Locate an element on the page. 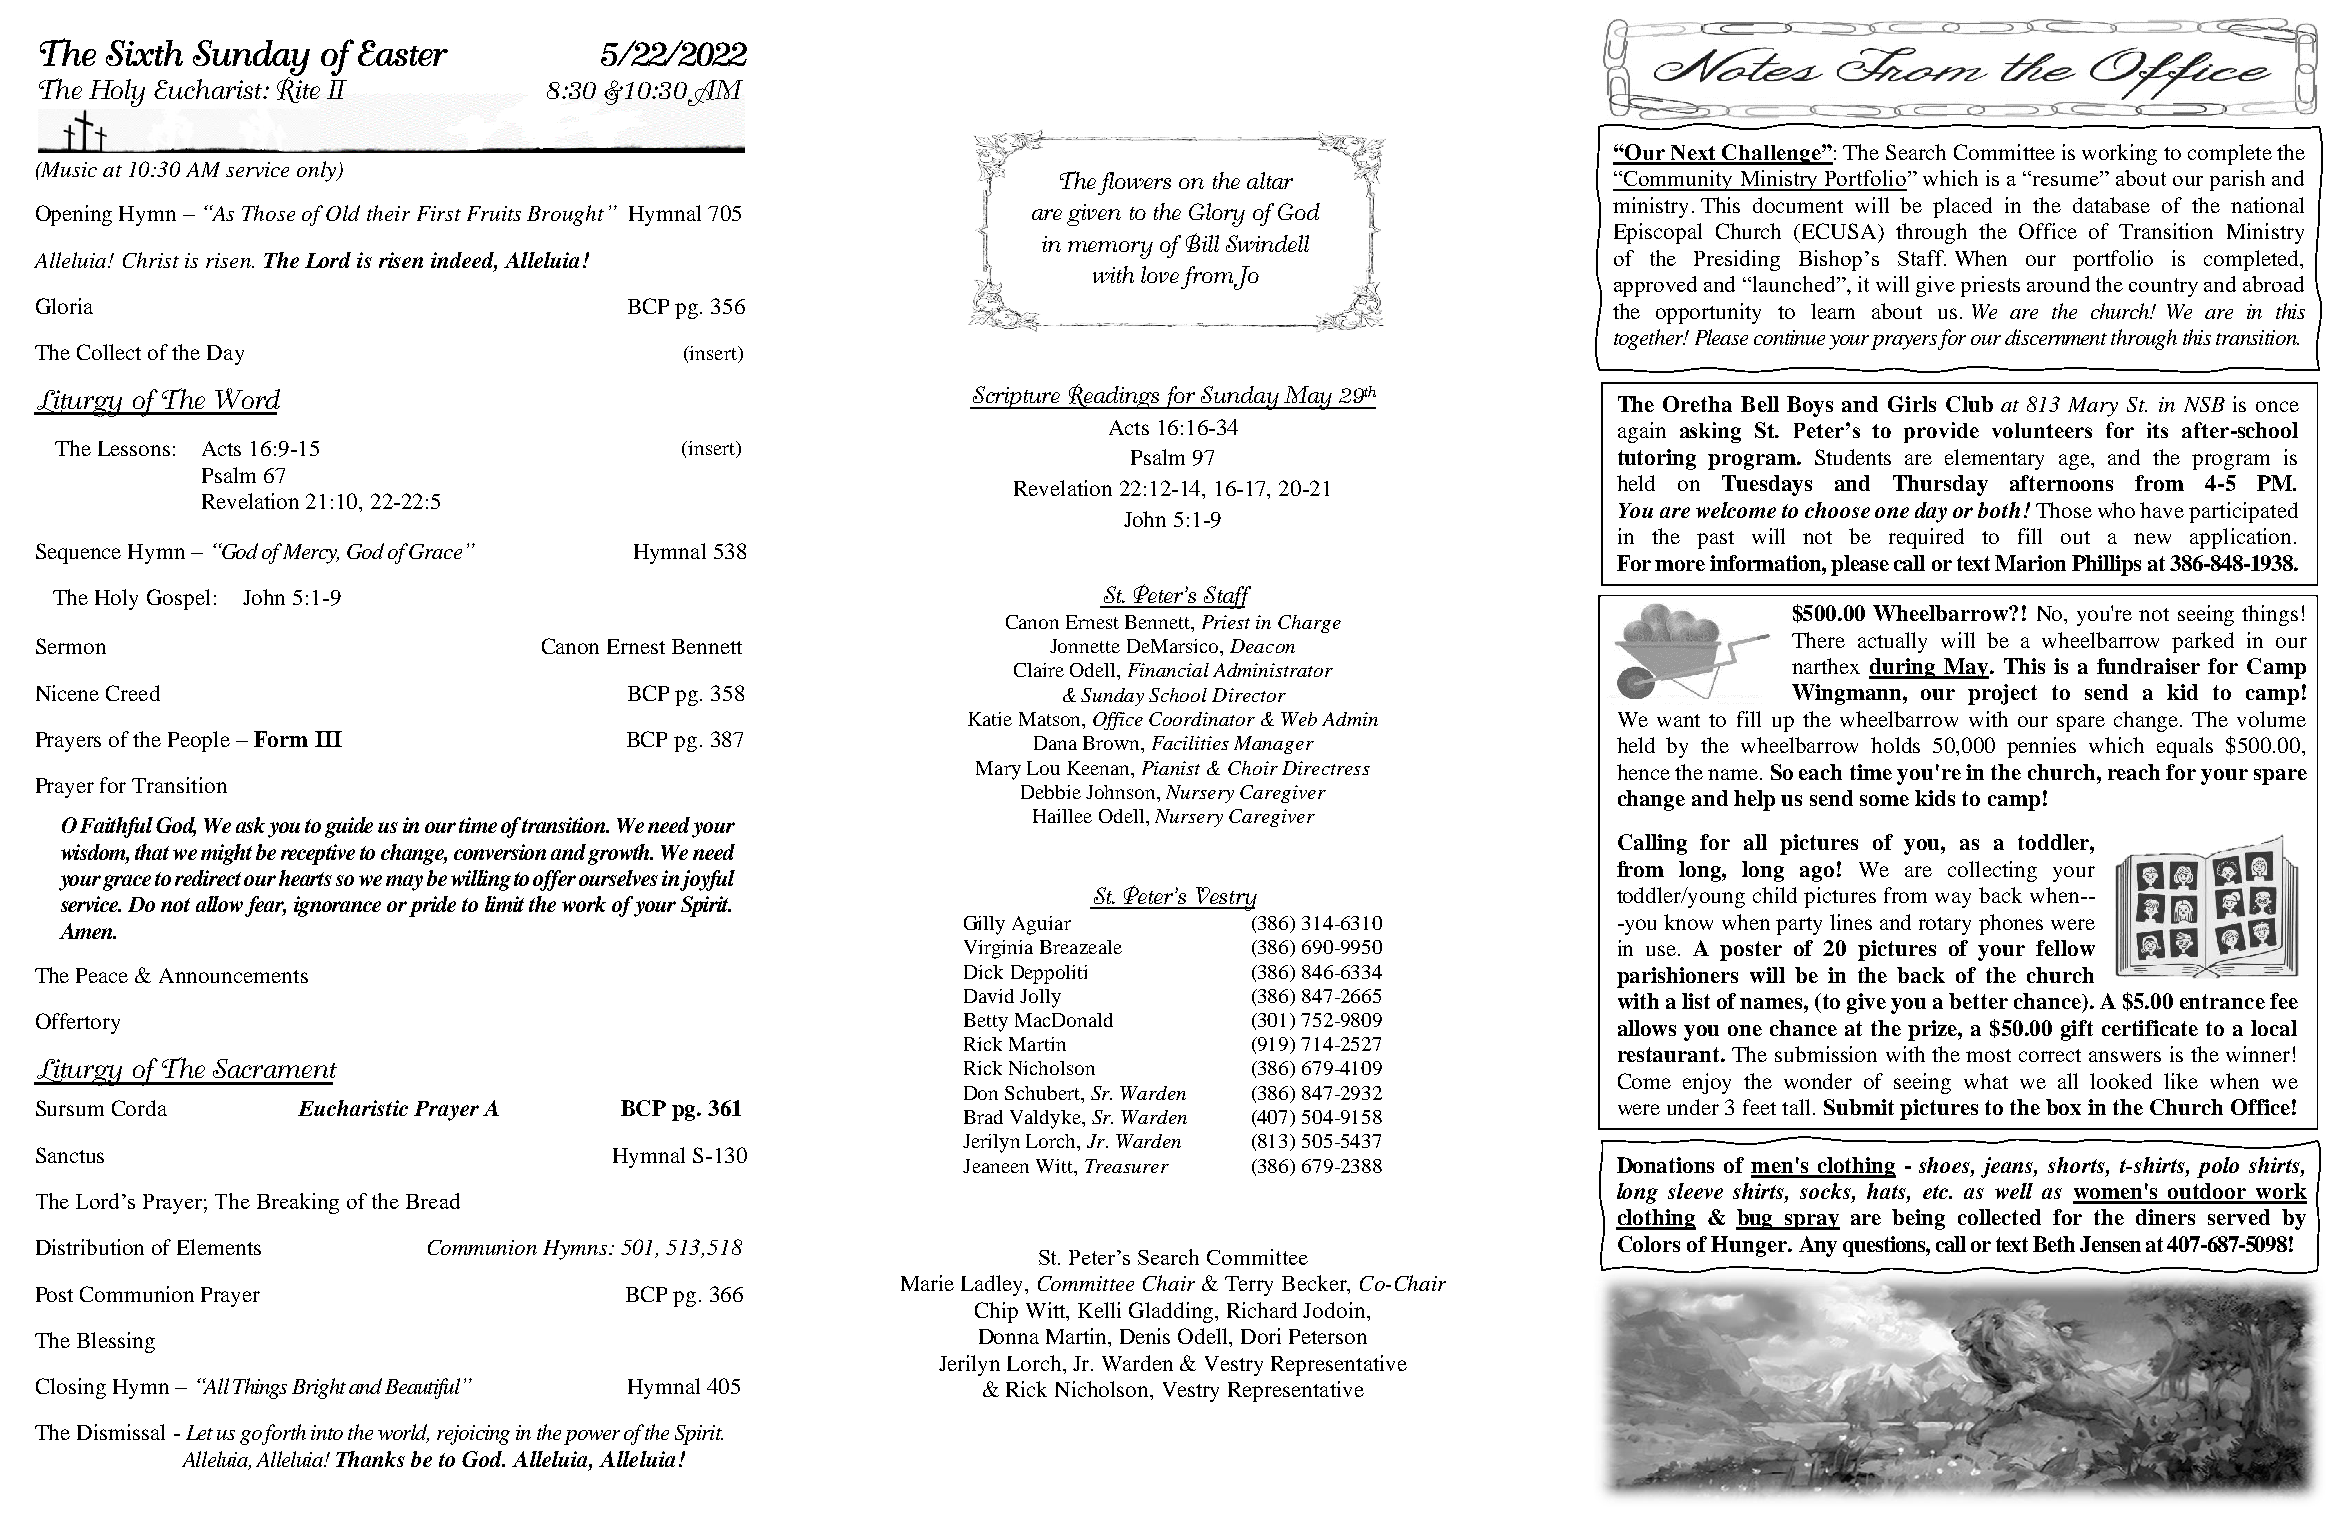 The width and height of the page is (2347, 1519). into is located at coordinates (327, 1432).
